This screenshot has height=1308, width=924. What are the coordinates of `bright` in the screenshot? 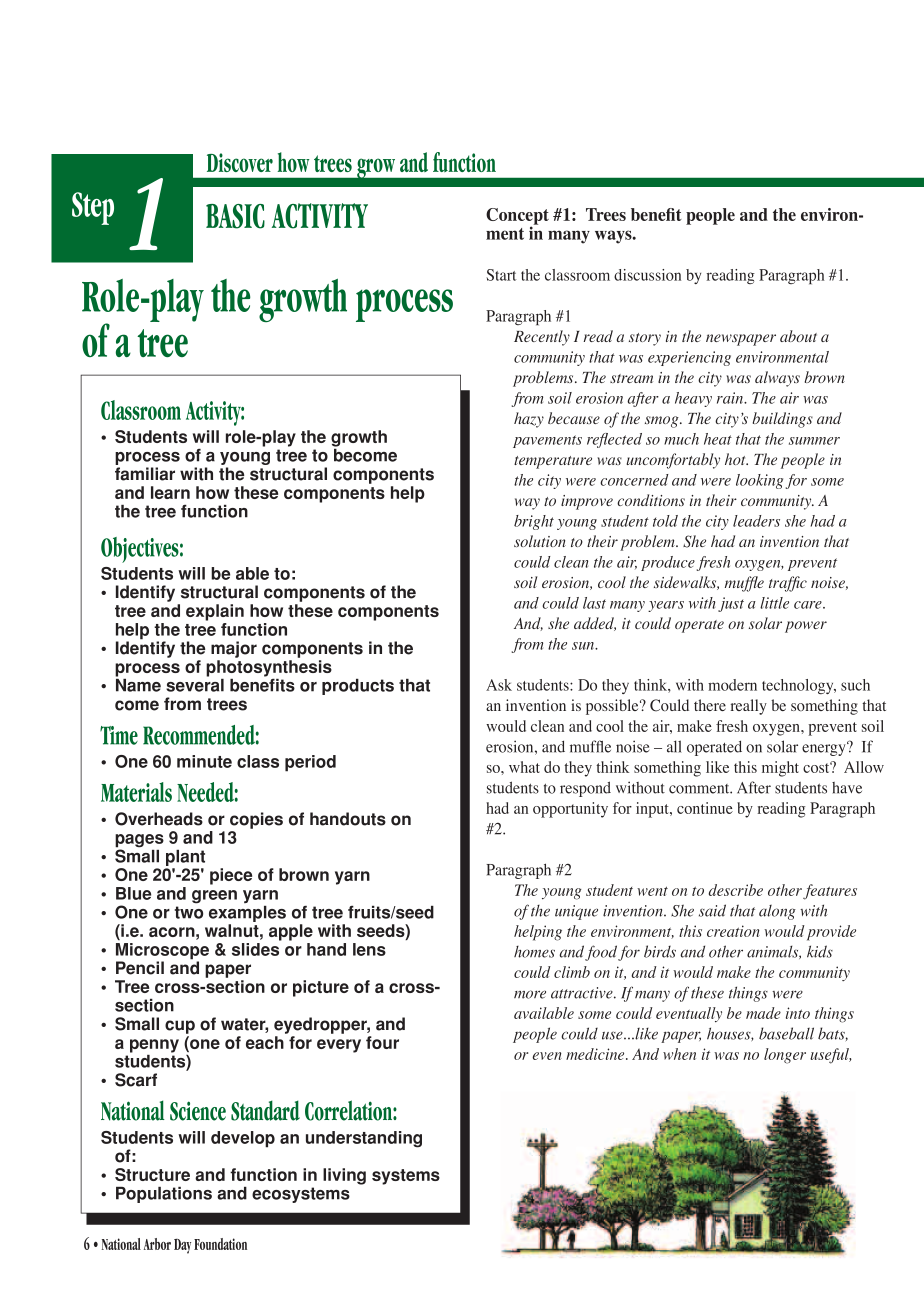 It's located at (534, 522).
